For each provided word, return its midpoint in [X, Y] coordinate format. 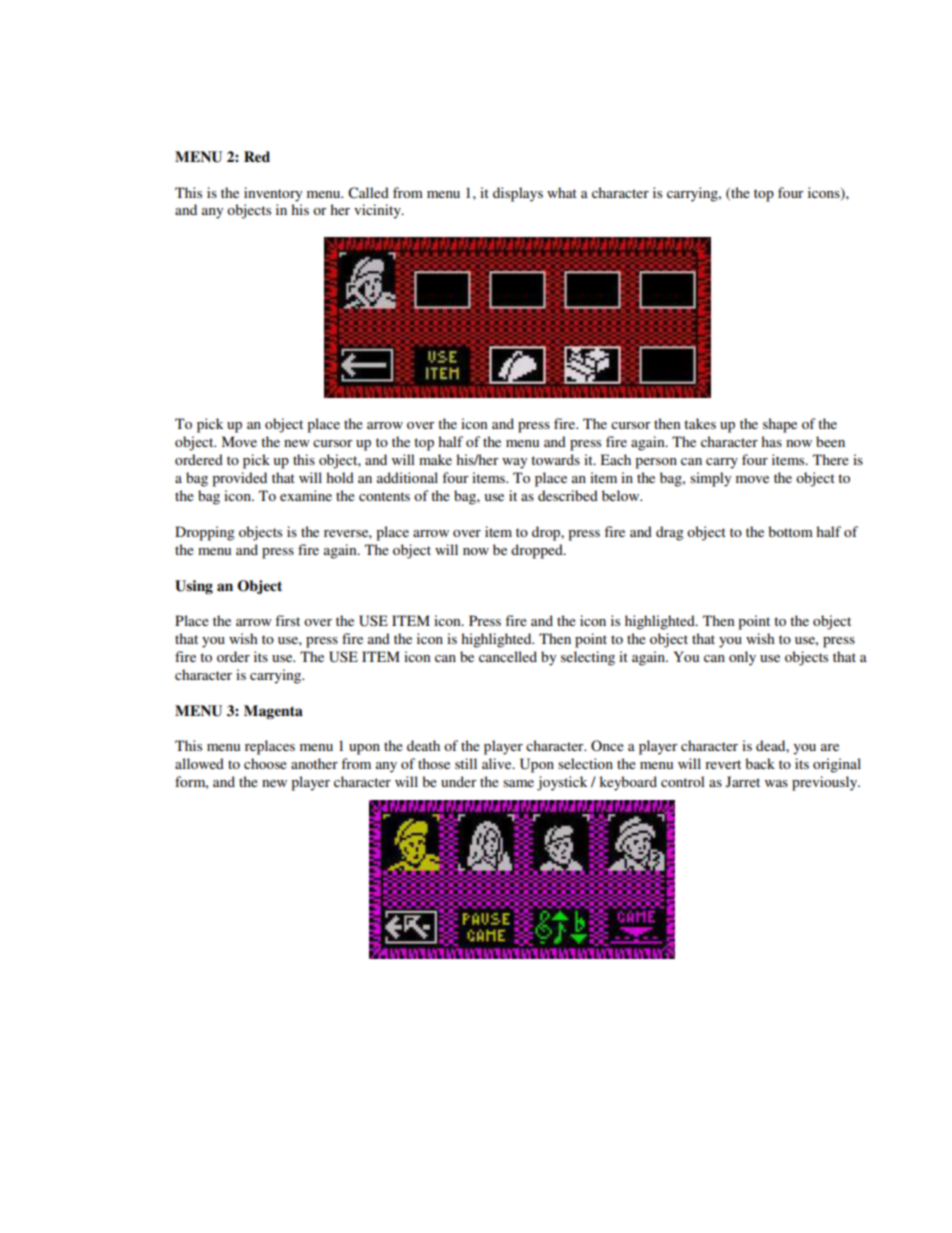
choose [265, 763]
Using [194, 587]
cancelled [508, 656]
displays [518, 194]
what [562, 192]
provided [239, 479]
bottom [790, 531]
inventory [273, 194]
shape [780, 425]
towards [555, 459]
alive [498, 763]
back [760, 763]
